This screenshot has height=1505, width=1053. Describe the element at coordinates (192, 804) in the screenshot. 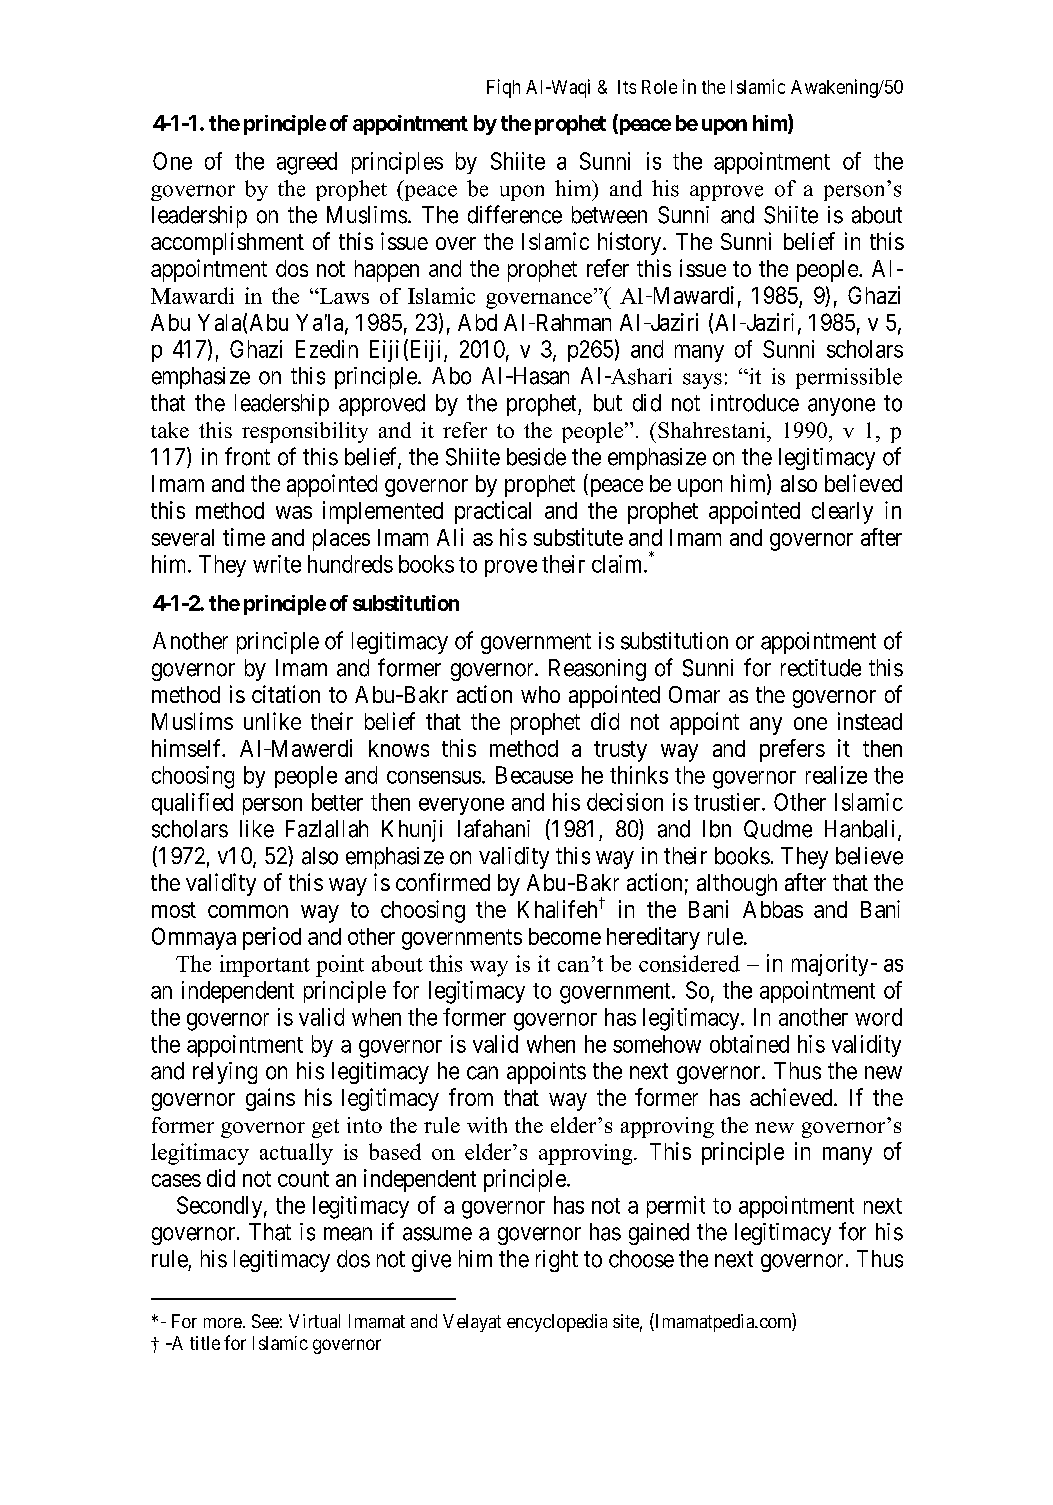

I see `qualified` at that location.
